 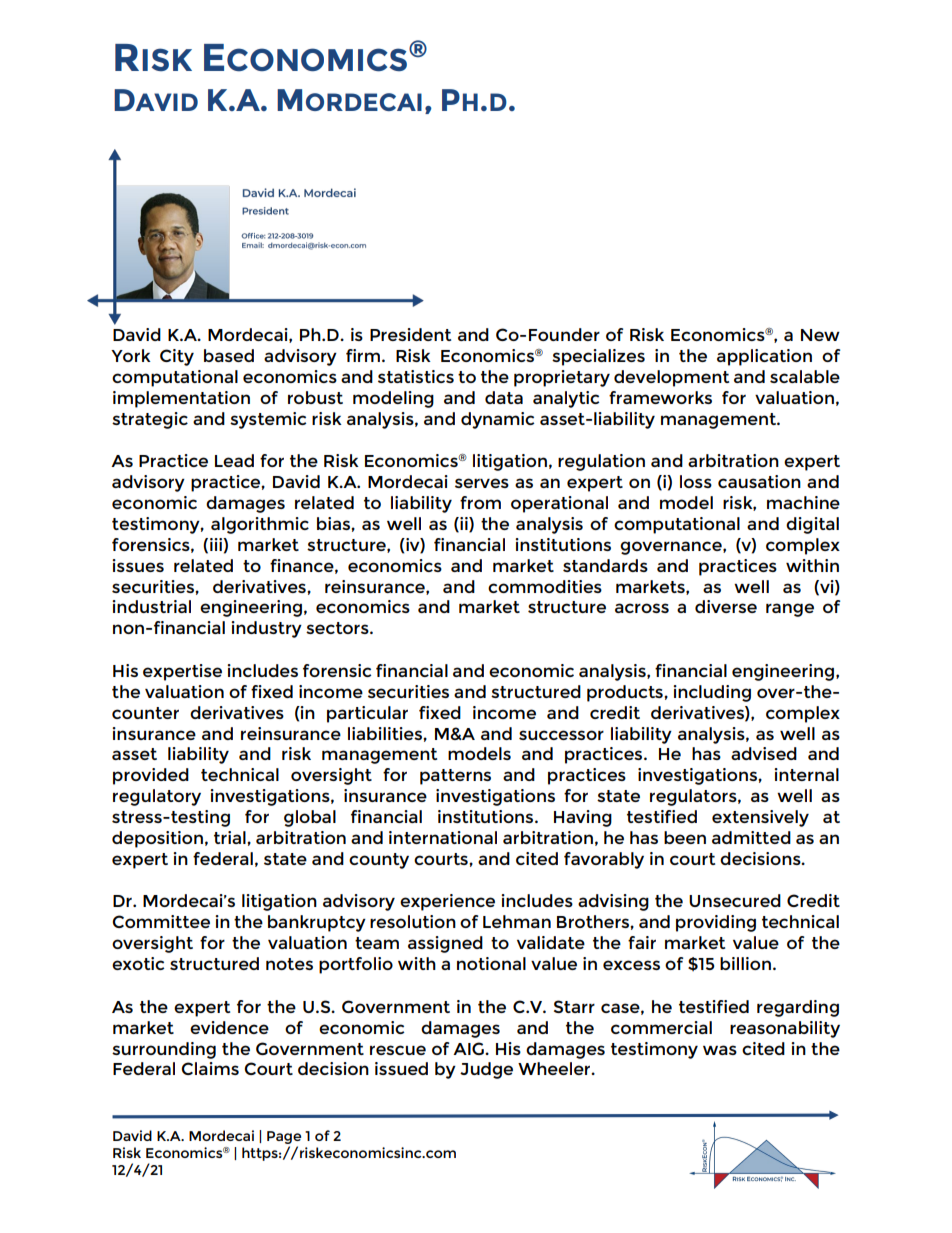 What do you see at coordinates (161, 921) in the image?
I see `Committee` at bounding box center [161, 921].
